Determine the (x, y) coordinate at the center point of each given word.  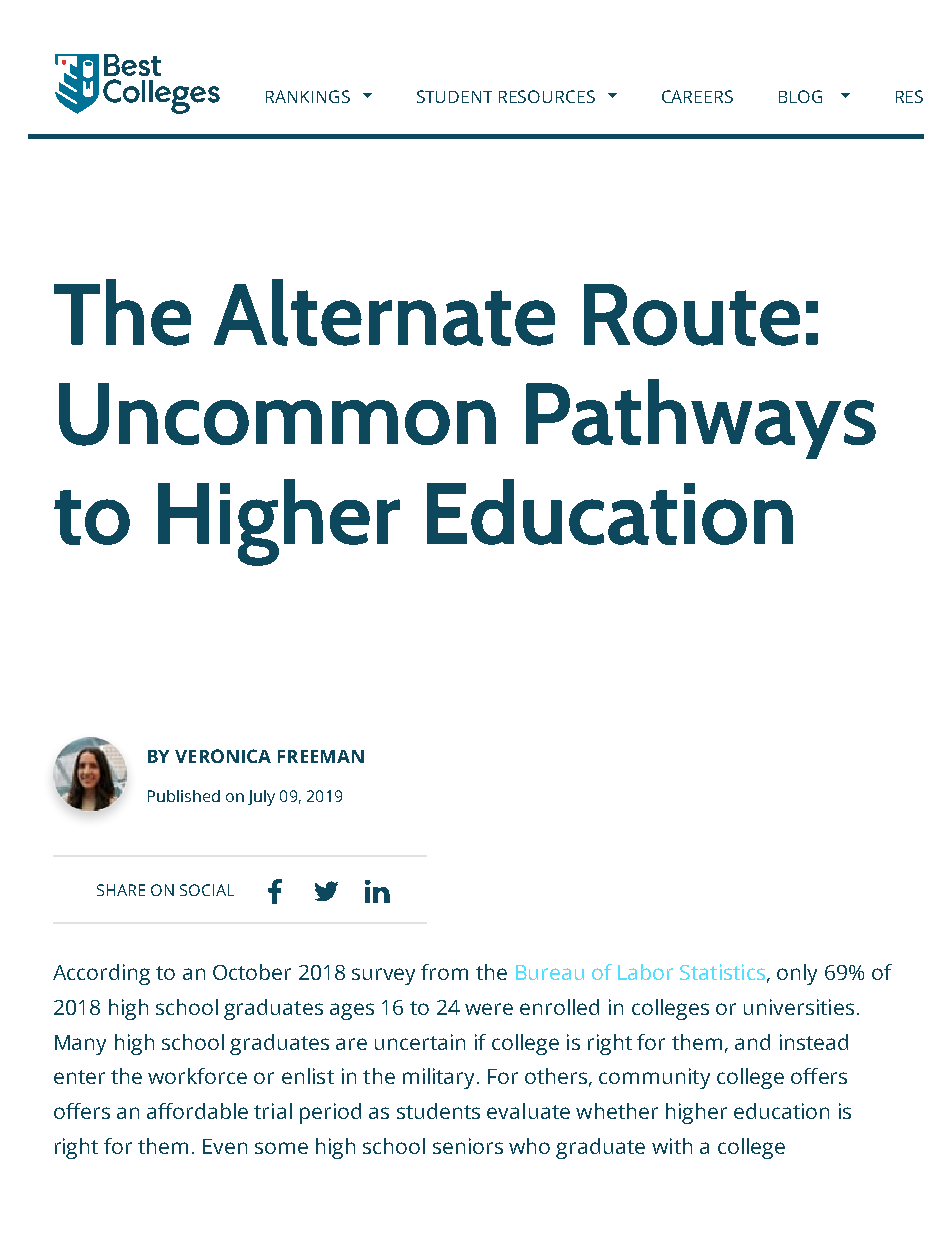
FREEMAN (321, 756)
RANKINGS (308, 96)
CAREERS (697, 96)
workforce (197, 1076)
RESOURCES (547, 96)
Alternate (384, 312)
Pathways (701, 419)
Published (184, 796)
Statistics (722, 972)
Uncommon (277, 414)
